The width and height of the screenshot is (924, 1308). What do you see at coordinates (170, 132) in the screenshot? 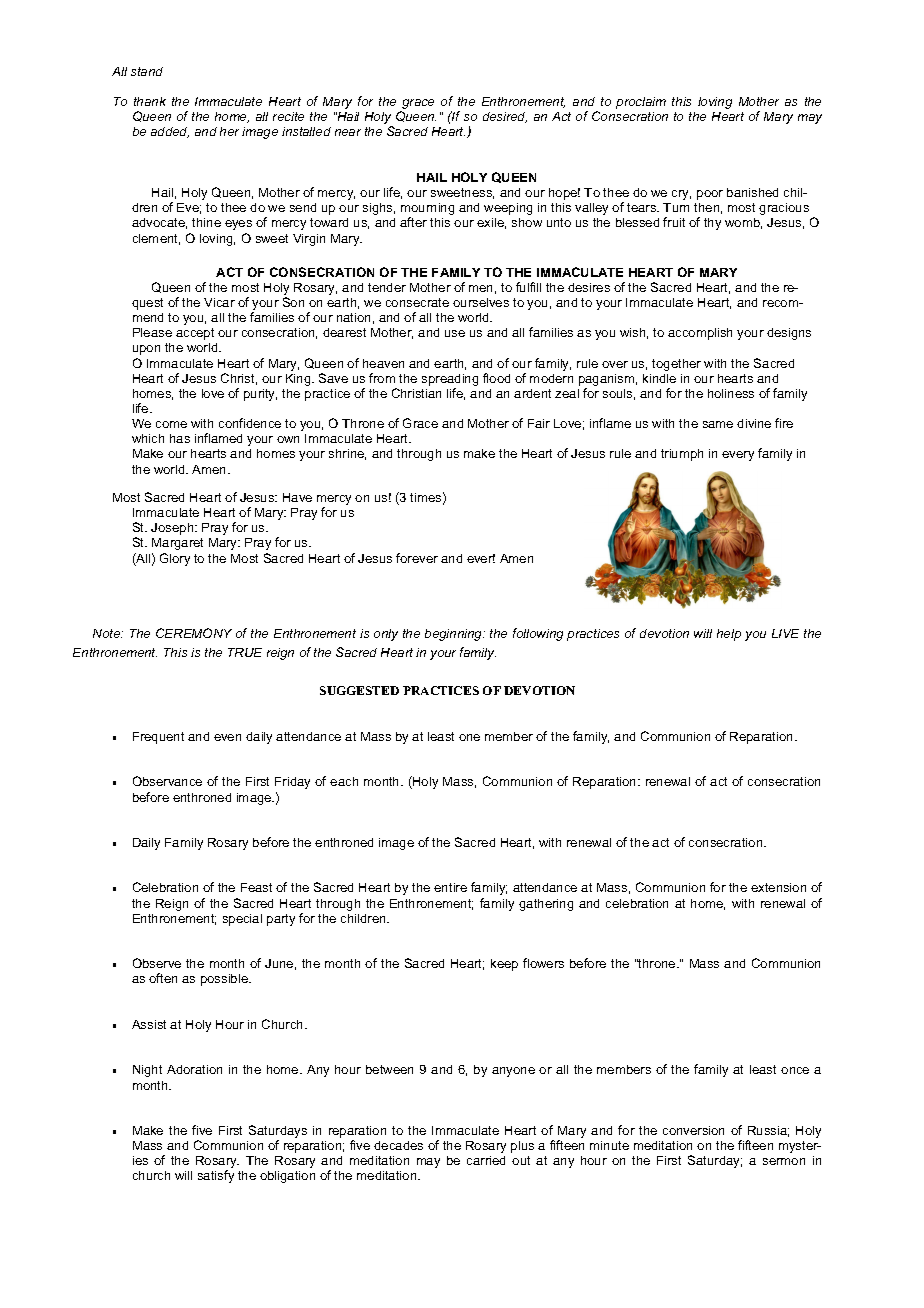
I see `added` at bounding box center [170, 132].
